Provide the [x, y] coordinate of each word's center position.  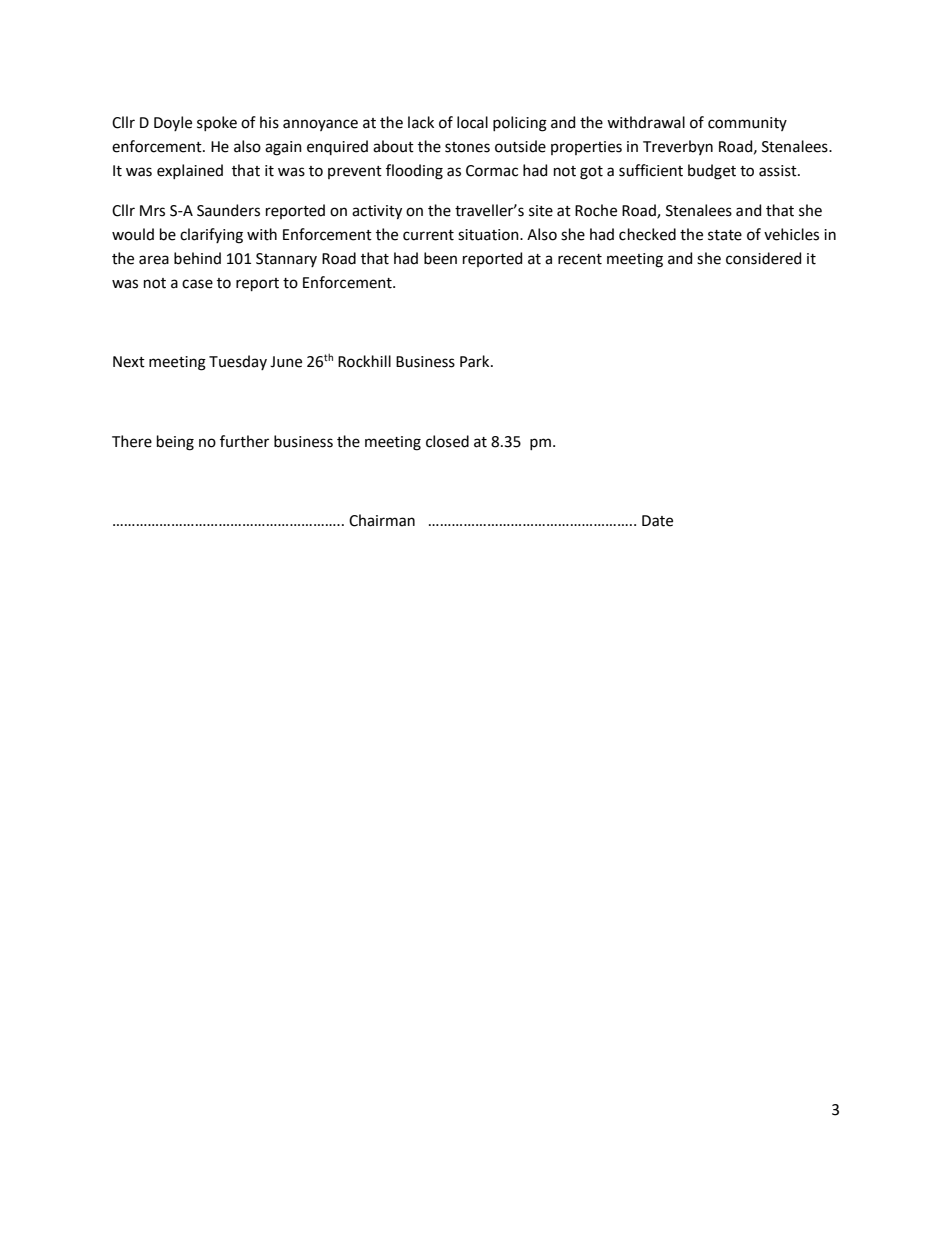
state [725, 235]
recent [580, 259]
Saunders [228, 210]
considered [763, 258]
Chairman [382, 520]
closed [447, 441]
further [244, 441]
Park [476, 361]
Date [657, 521]
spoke [217, 123]
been [440, 258]
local [472, 122]
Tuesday [238, 362]
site [541, 211]
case [197, 284]
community [747, 124]
